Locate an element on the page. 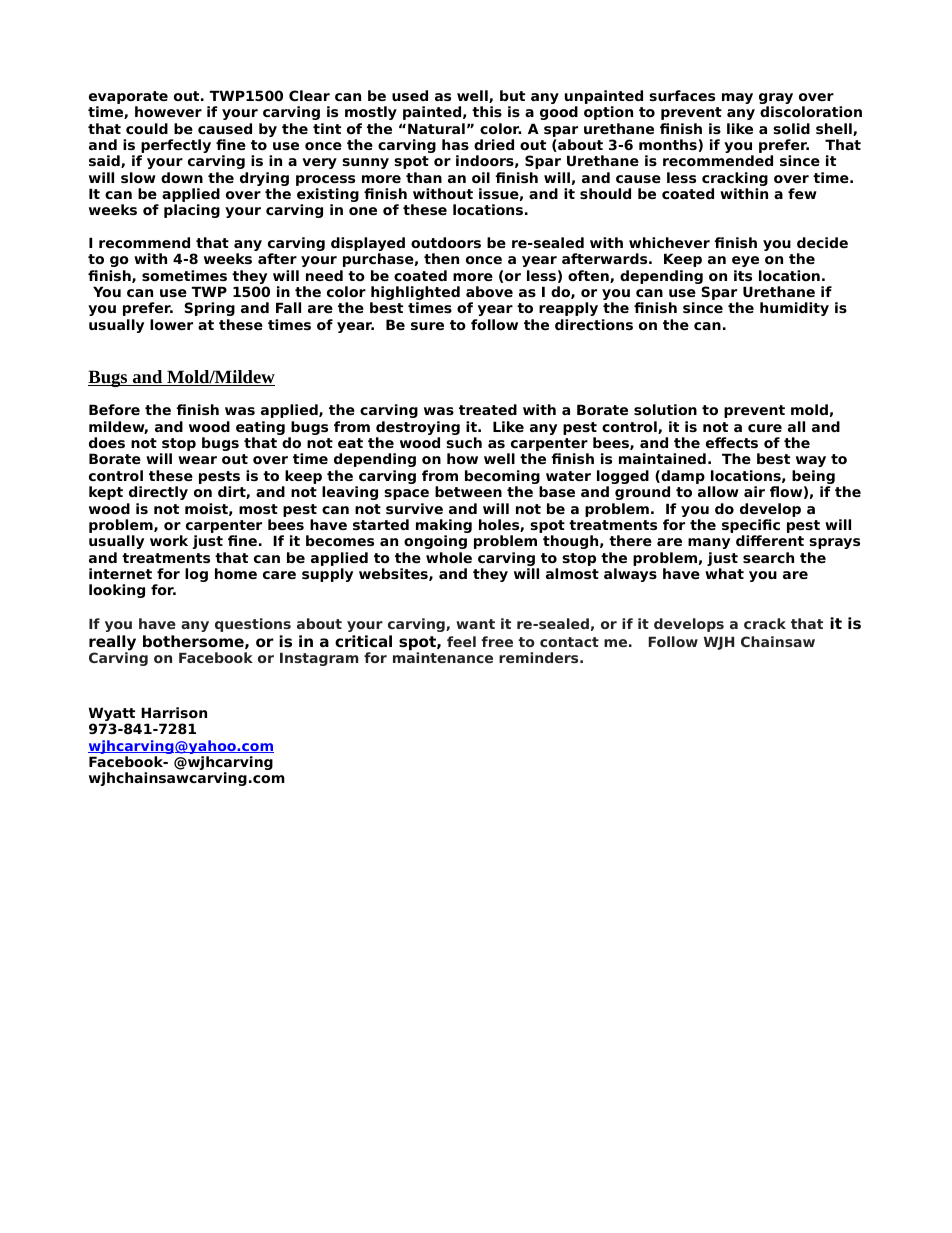 This image has height=1233, width=952. treated is located at coordinates (488, 409).
